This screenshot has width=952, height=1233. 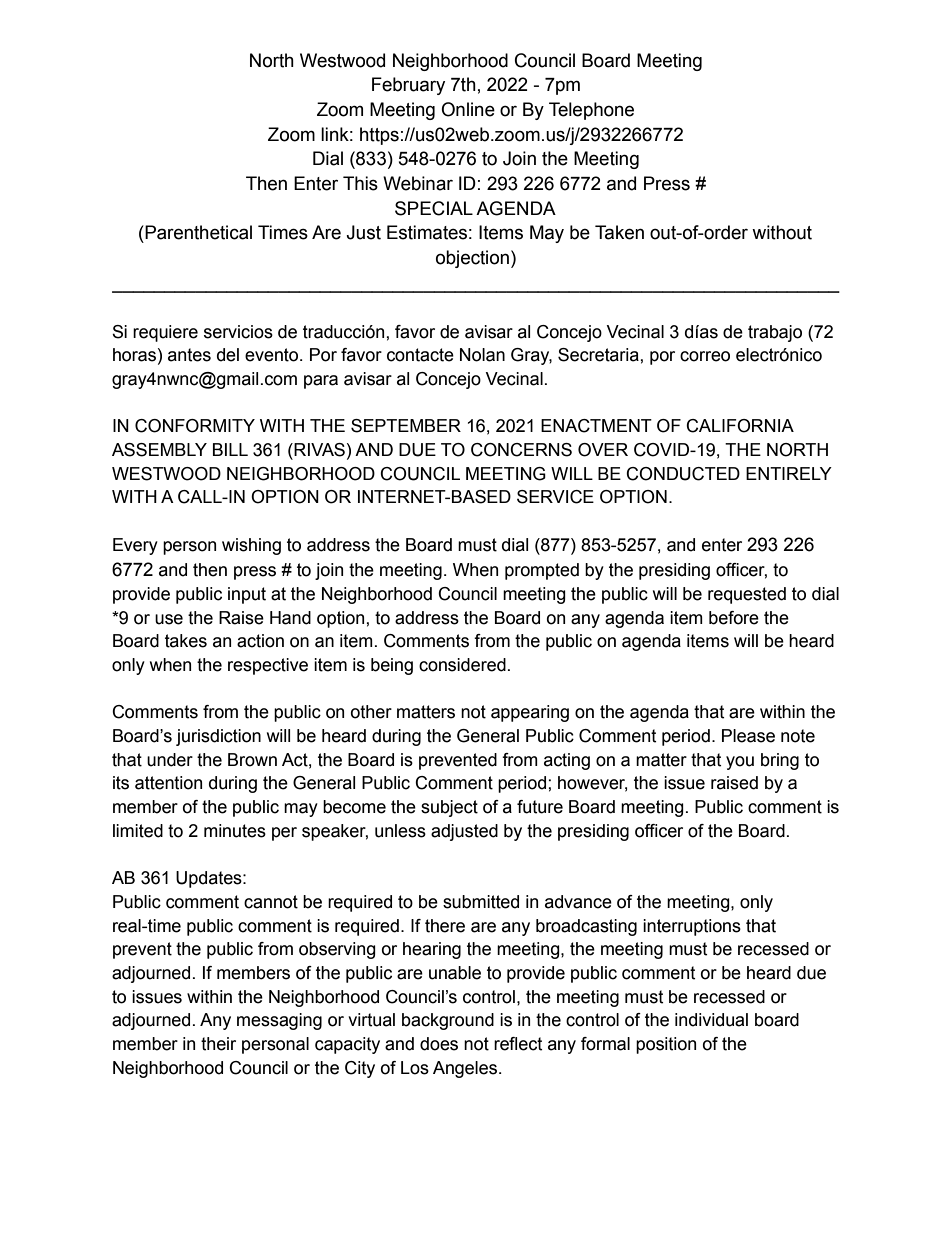 What do you see at coordinates (439, 1044) in the screenshot?
I see `does` at bounding box center [439, 1044].
